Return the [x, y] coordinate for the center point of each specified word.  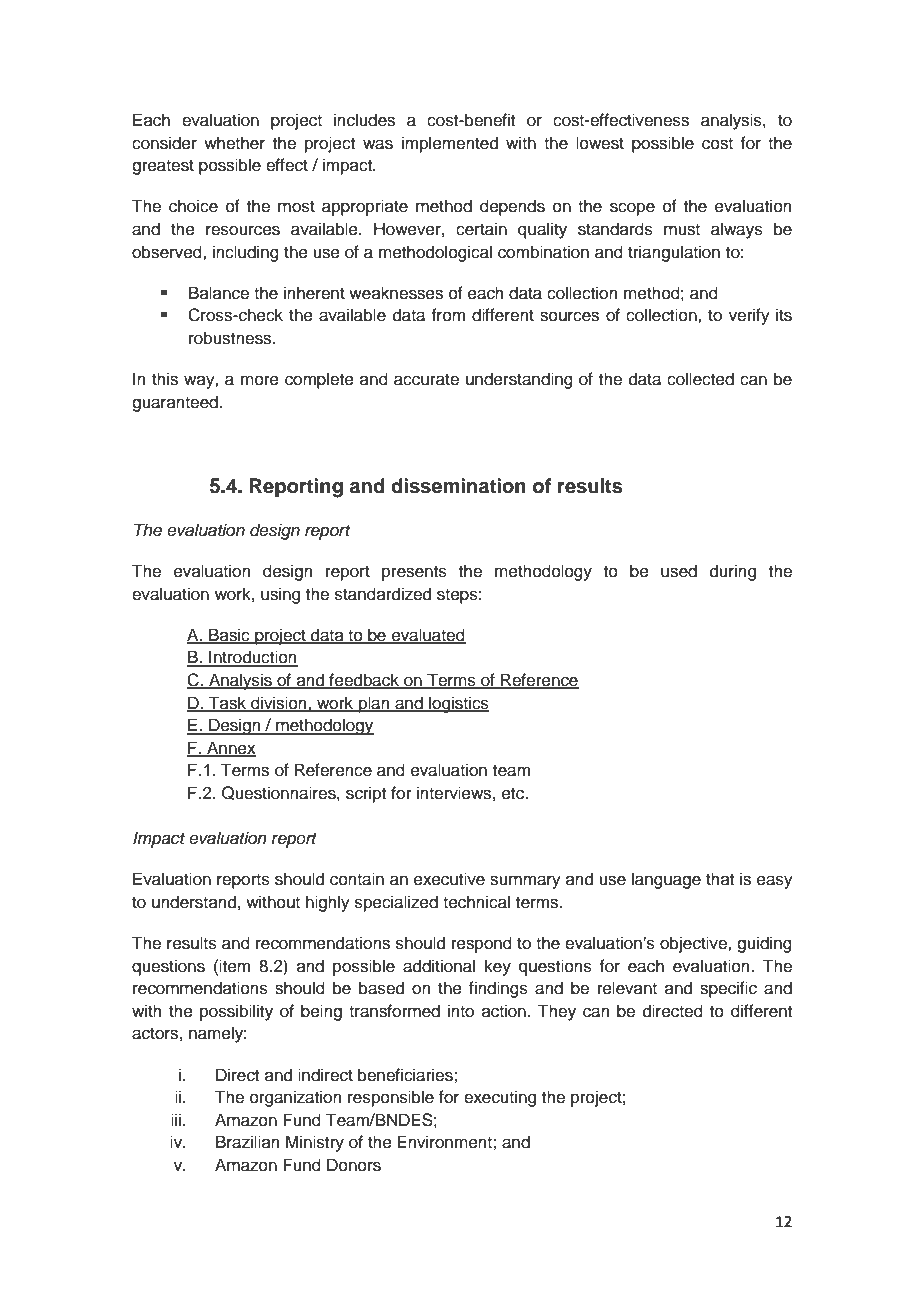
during [733, 572]
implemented [450, 144]
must [682, 230]
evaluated [428, 635]
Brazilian [248, 1142]
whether [234, 143]
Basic [229, 635]
